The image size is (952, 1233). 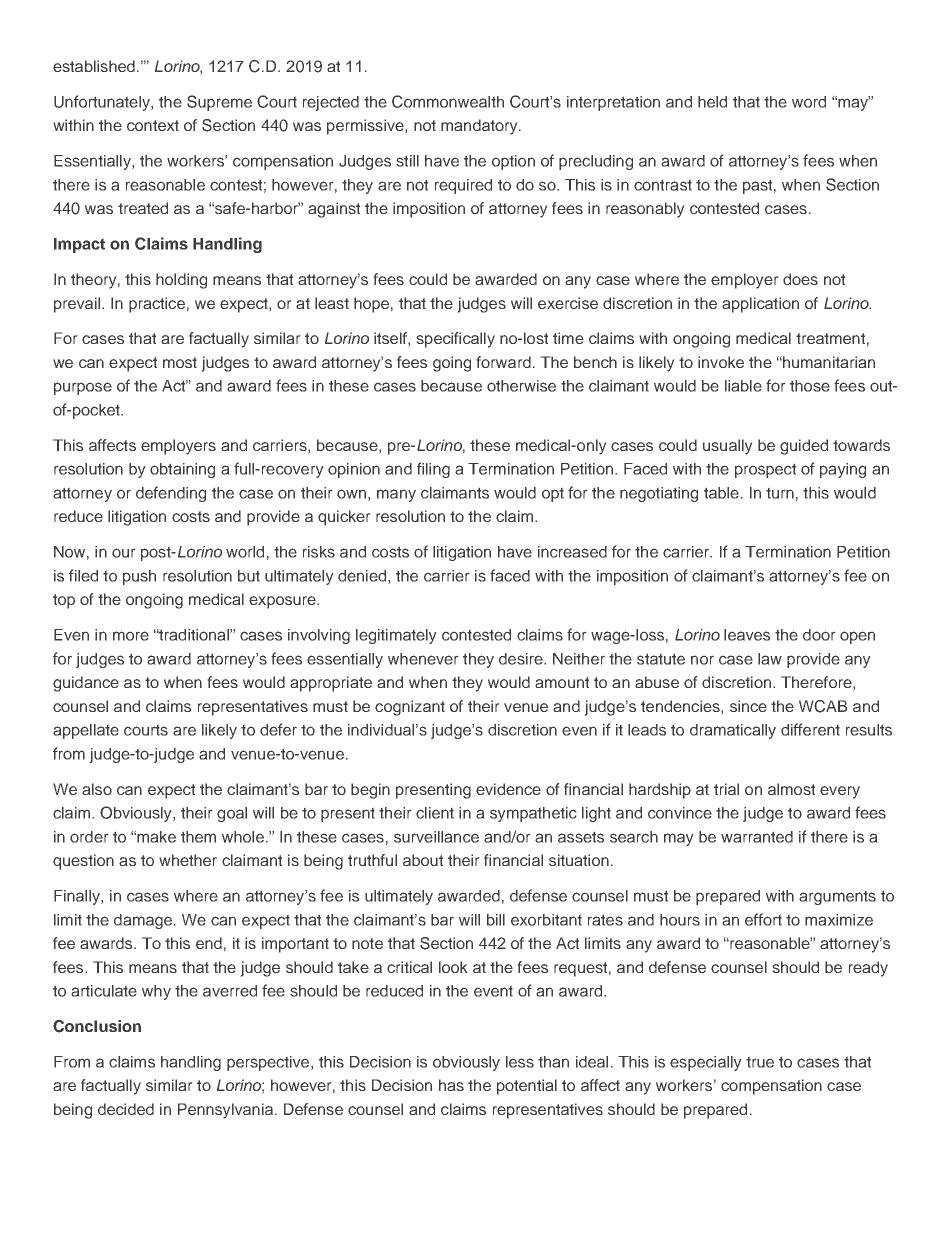 I want to click on warranted, so click(x=757, y=837).
